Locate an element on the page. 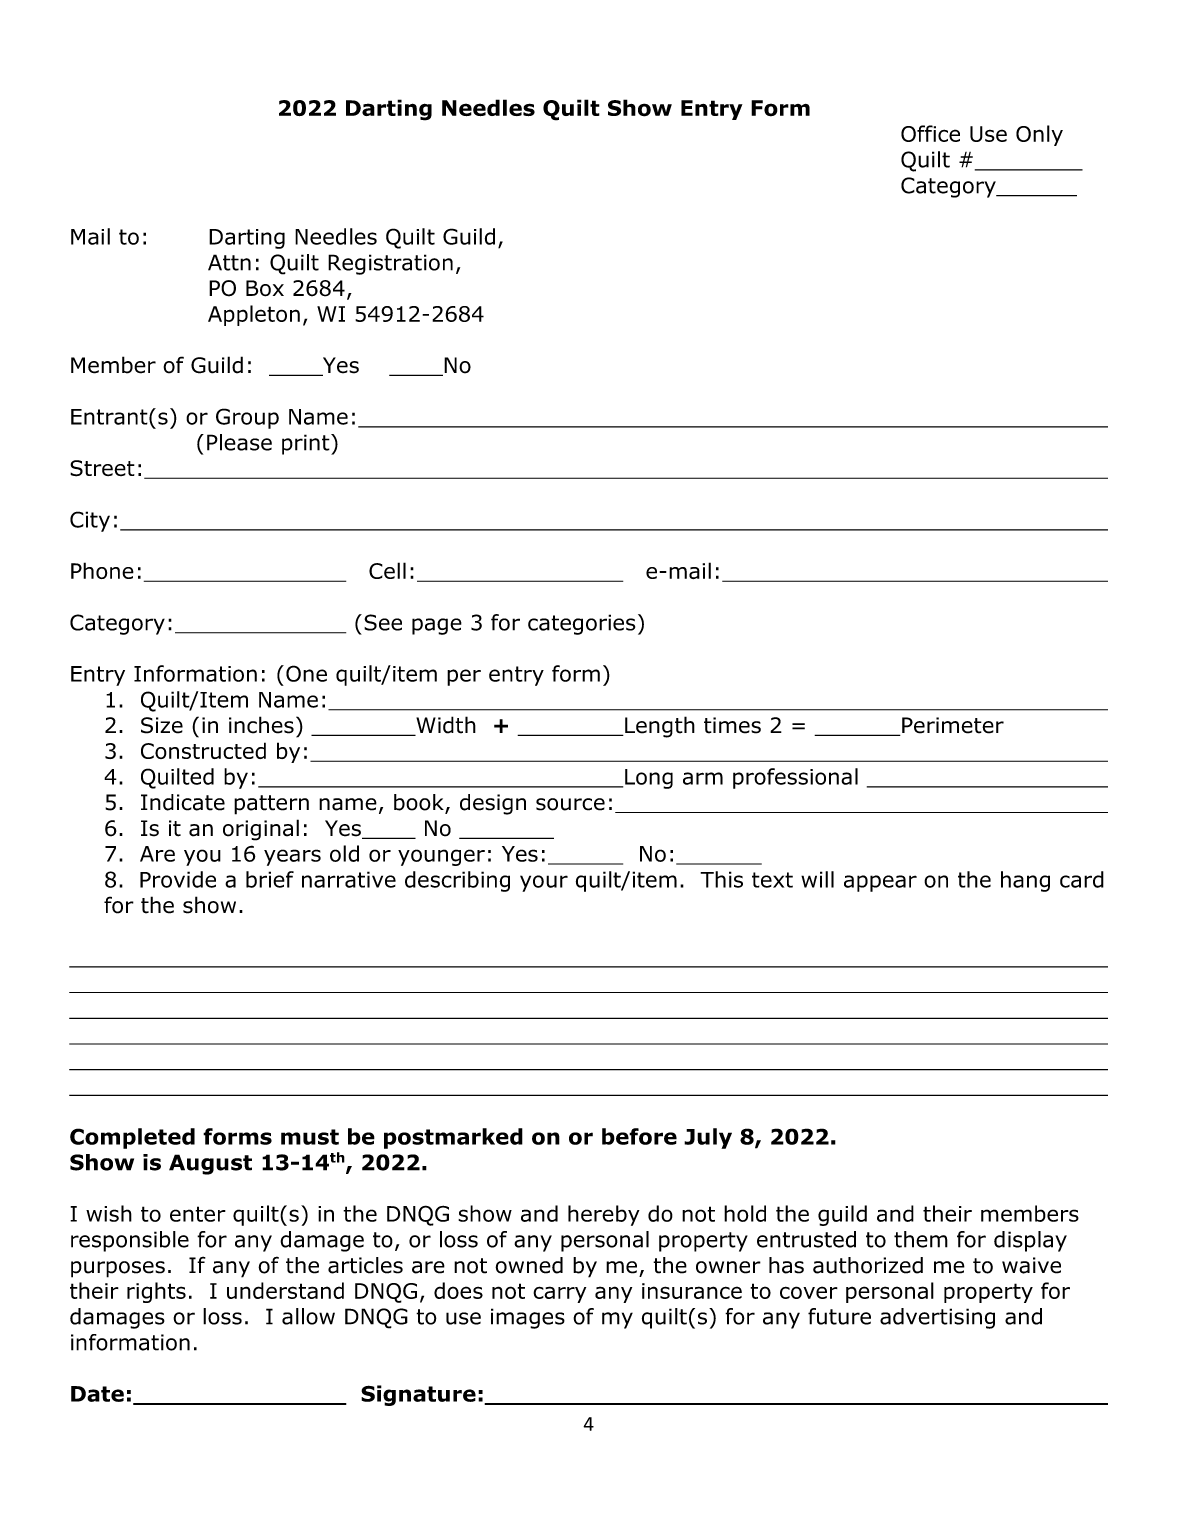 The width and height of the document is (1177, 1523). advertising is located at coordinates (937, 1318).
